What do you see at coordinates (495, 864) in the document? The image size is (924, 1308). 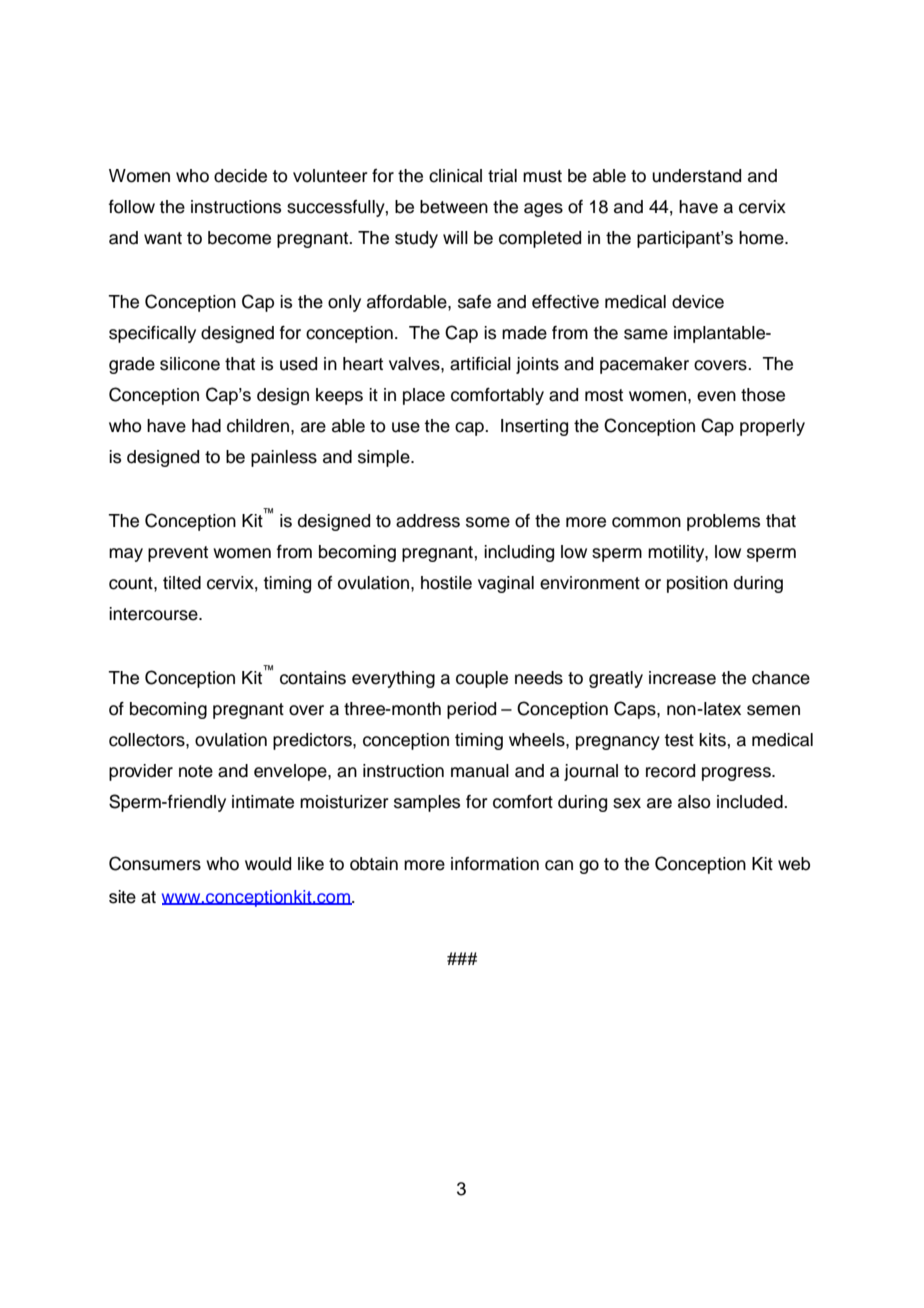 I see `information` at bounding box center [495, 864].
